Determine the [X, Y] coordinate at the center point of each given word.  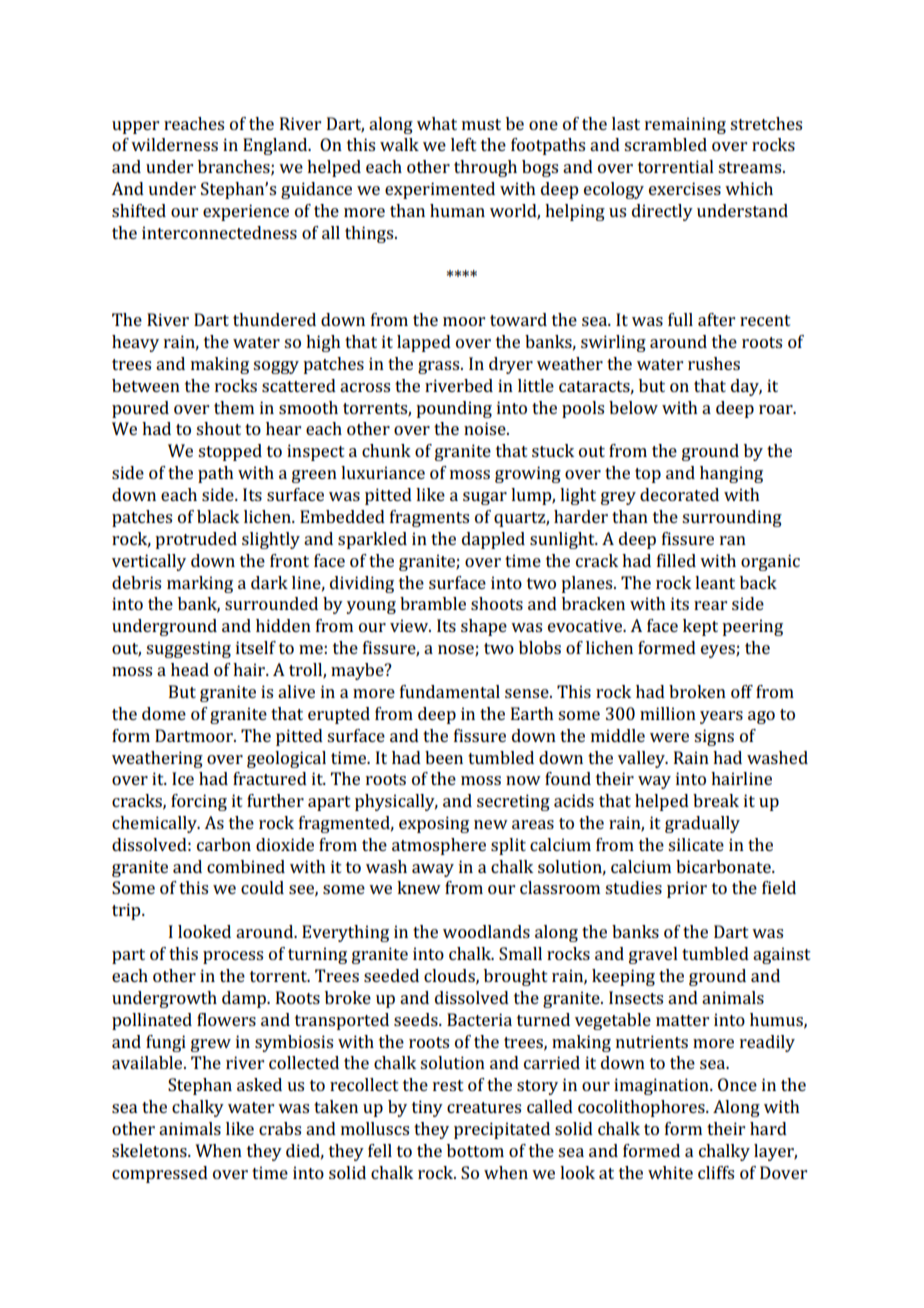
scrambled [665, 144]
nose [457, 651]
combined [246, 866]
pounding [454, 409]
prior [687, 889]
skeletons [150, 1150]
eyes [719, 651]
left [464, 144]
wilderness [174, 144]
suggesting [188, 649]
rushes [714, 363]
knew [419, 887]
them [234, 407]
